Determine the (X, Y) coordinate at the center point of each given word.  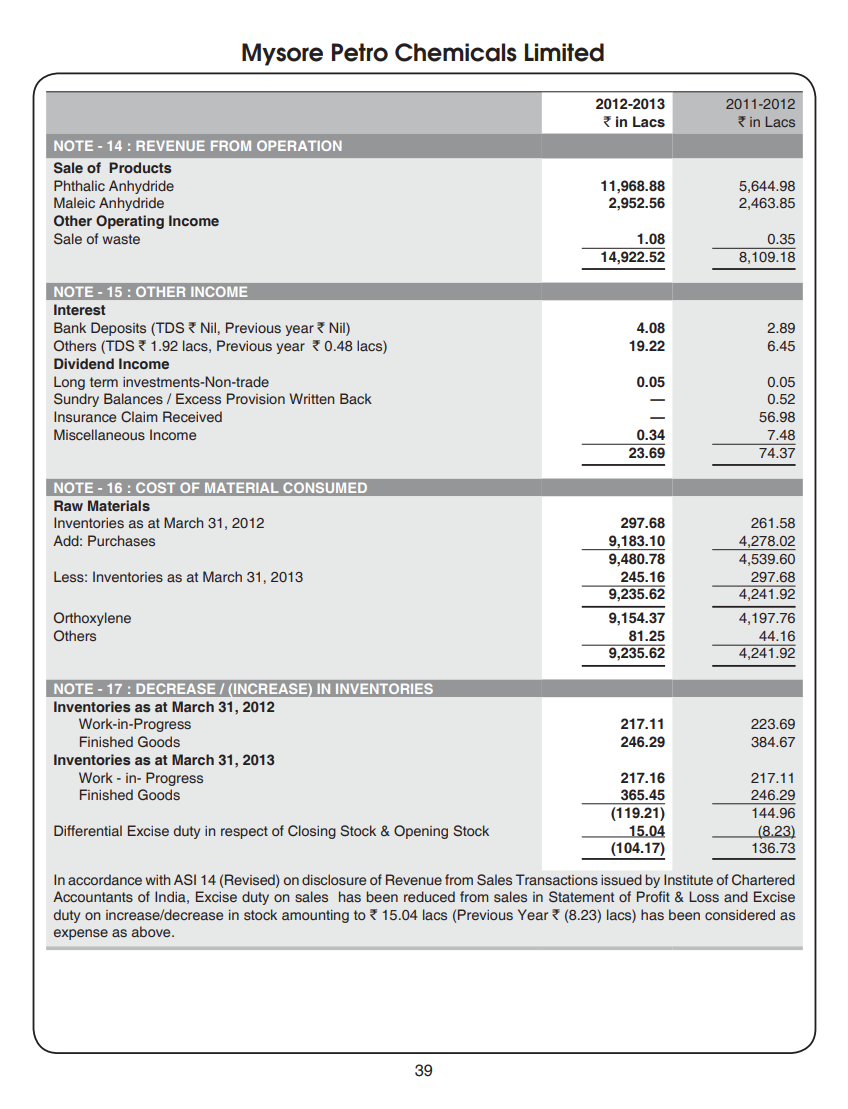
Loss (704, 896)
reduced (429, 896)
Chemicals (456, 52)
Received (192, 416)
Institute (688, 879)
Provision (256, 398)
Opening (421, 832)
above (152, 931)
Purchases (121, 540)
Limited (564, 52)
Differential (88, 830)
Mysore (282, 54)
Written (311, 398)
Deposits (118, 329)
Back (356, 398)
